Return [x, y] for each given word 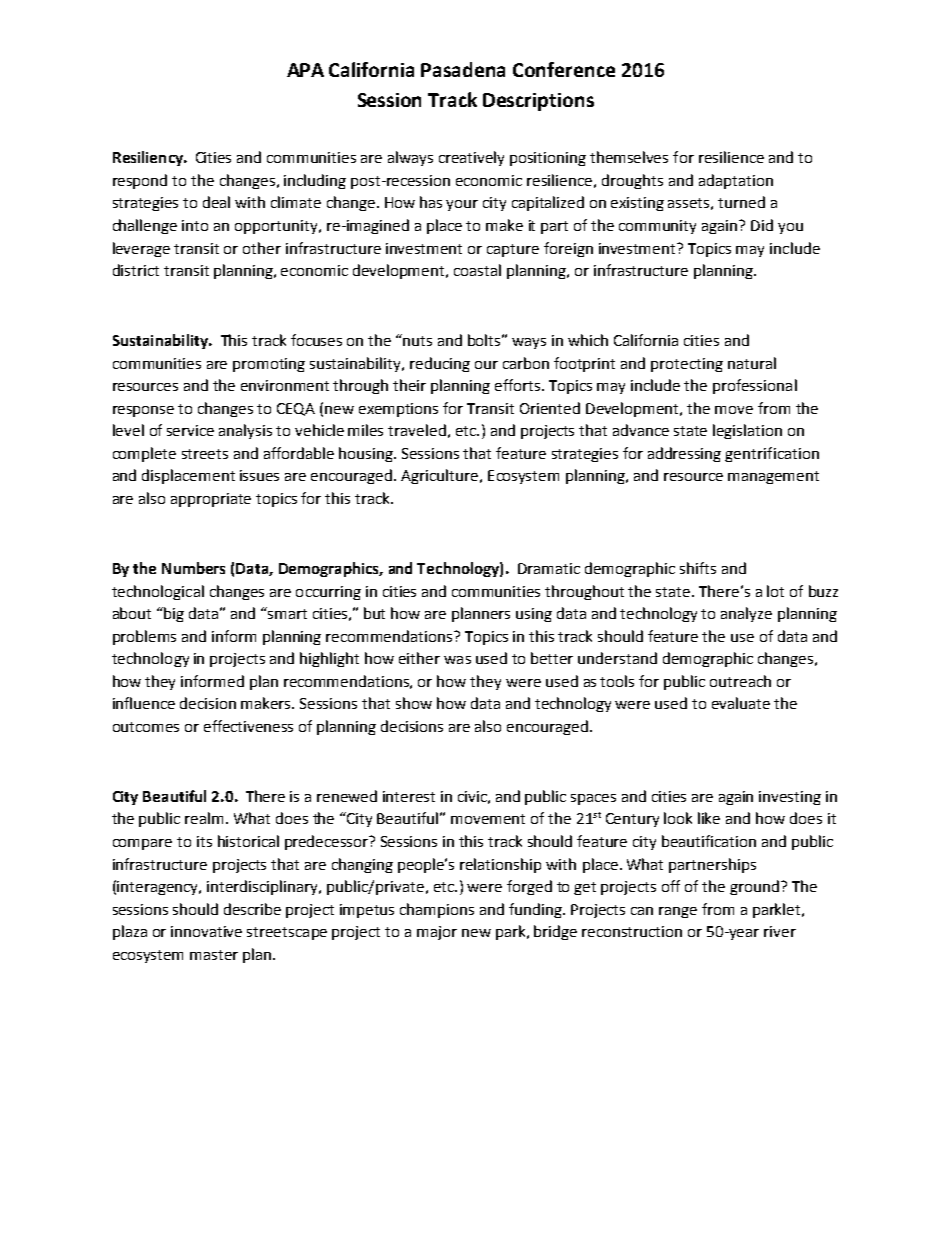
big [174, 614]
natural [752, 363]
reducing [440, 364]
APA [305, 70]
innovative [206, 931]
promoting [269, 365]
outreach [740, 681]
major [437, 933]
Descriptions [538, 102]
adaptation [736, 181]
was [457, 660]
